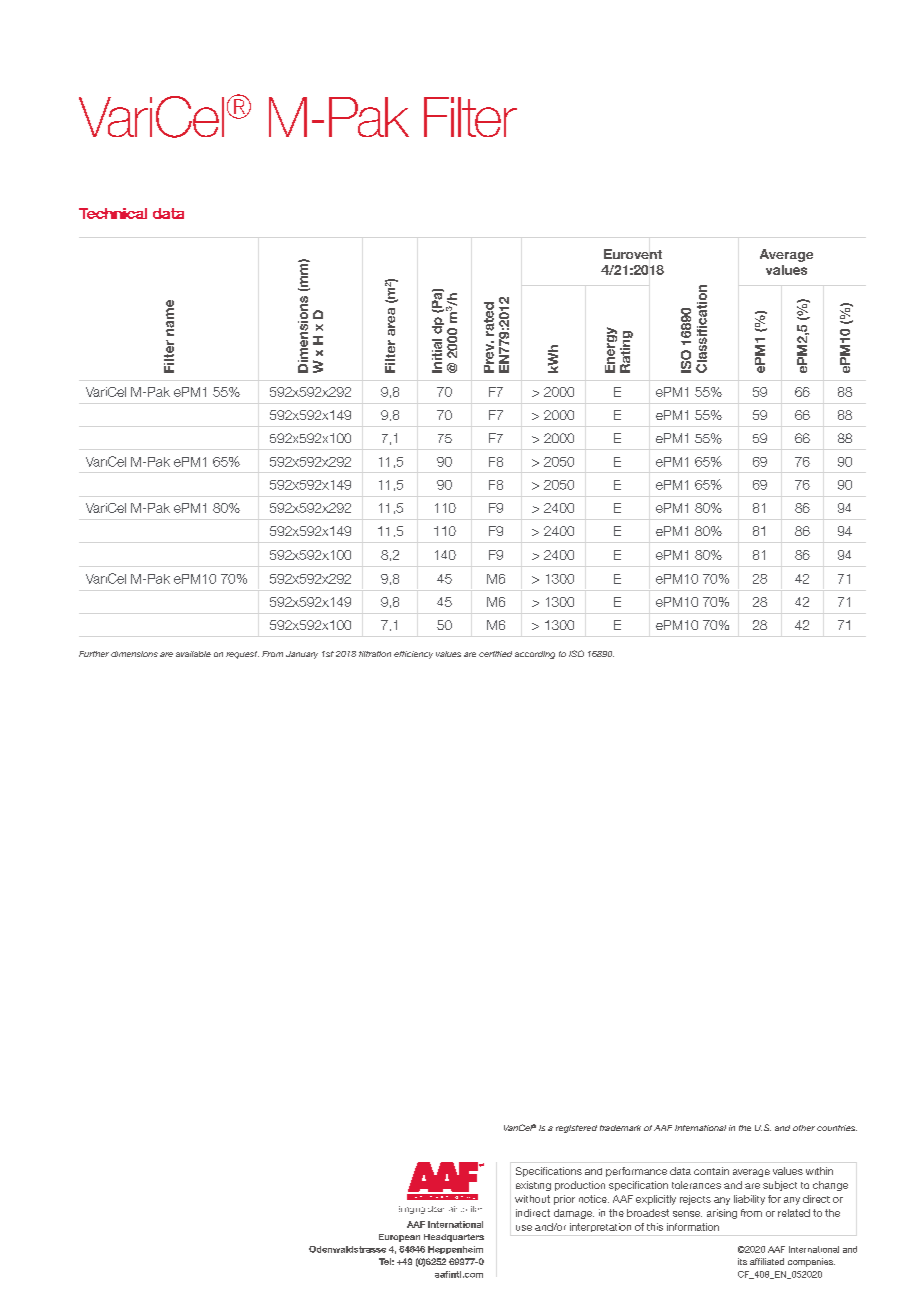 This screenshot has height=1308, width=924. What do you see at coordinates (620, 1128) in the screenshot?
I see `trademark` at bounding box center [620, 1128].
